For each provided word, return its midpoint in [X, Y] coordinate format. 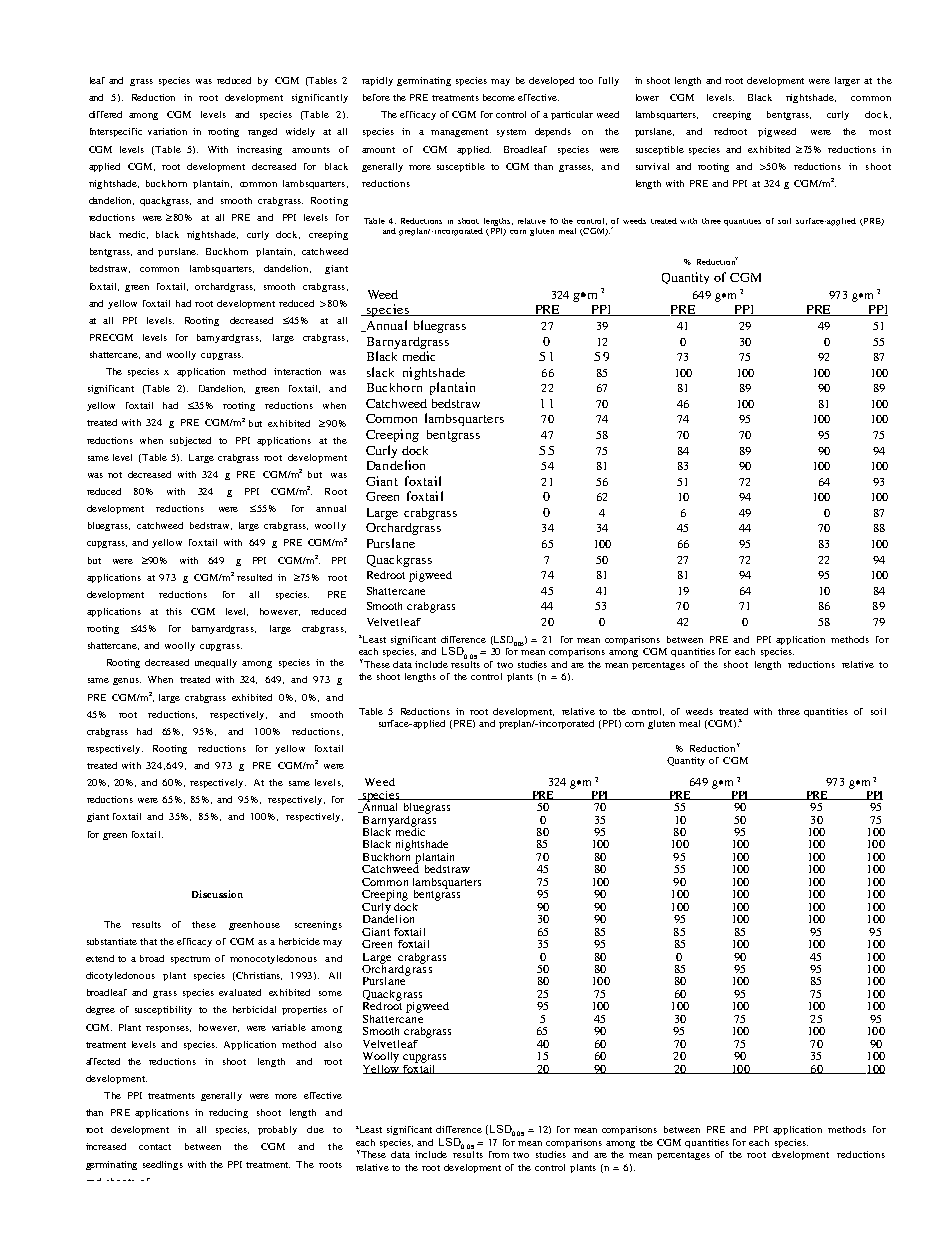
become [499, 97]
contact [155, 1147]
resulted [254, 577]
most [880, 132]
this [174, 611]
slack [380, 372]
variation [167, 131]
